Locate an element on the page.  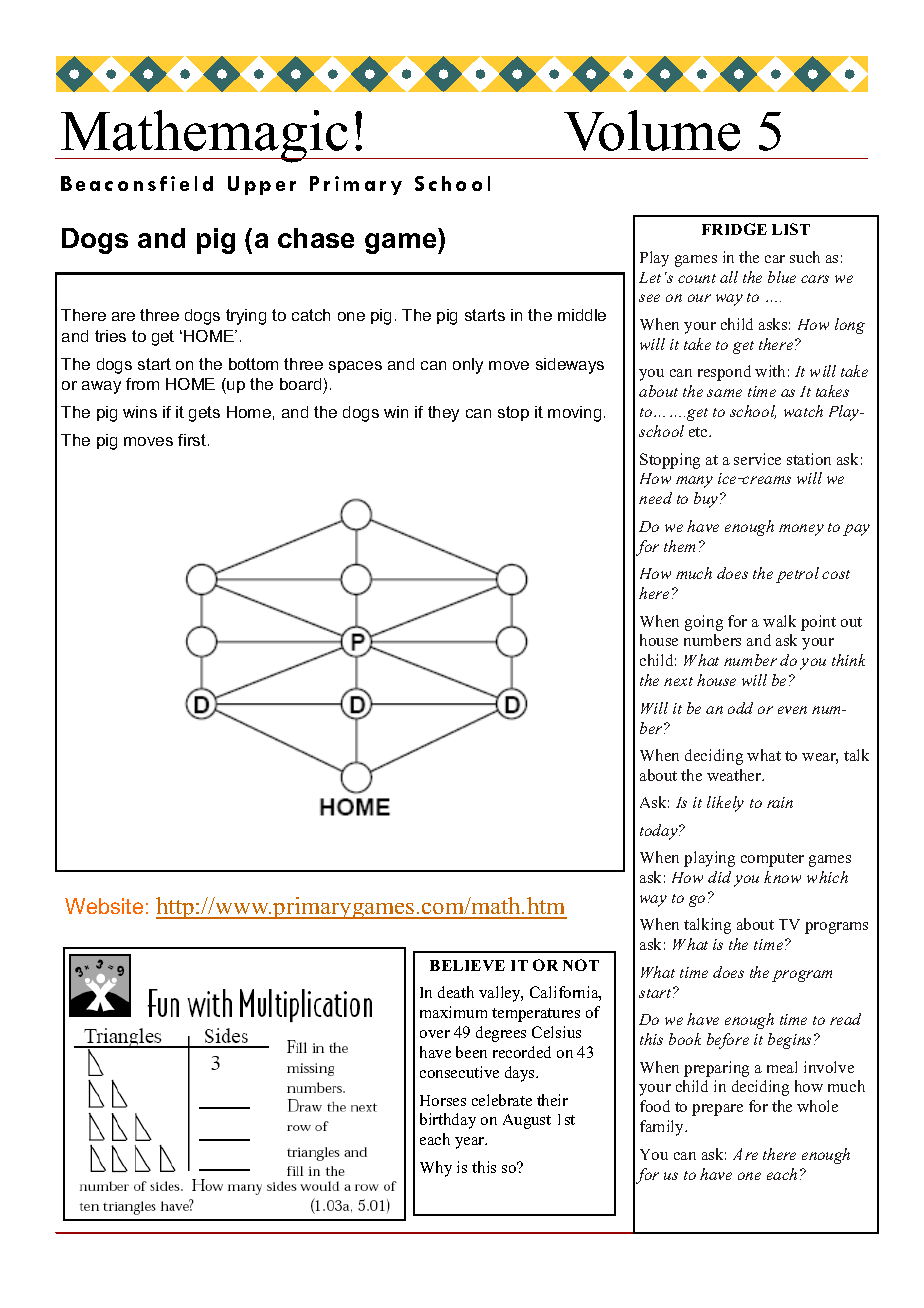
LIST is located at coordinates (791, 229).
